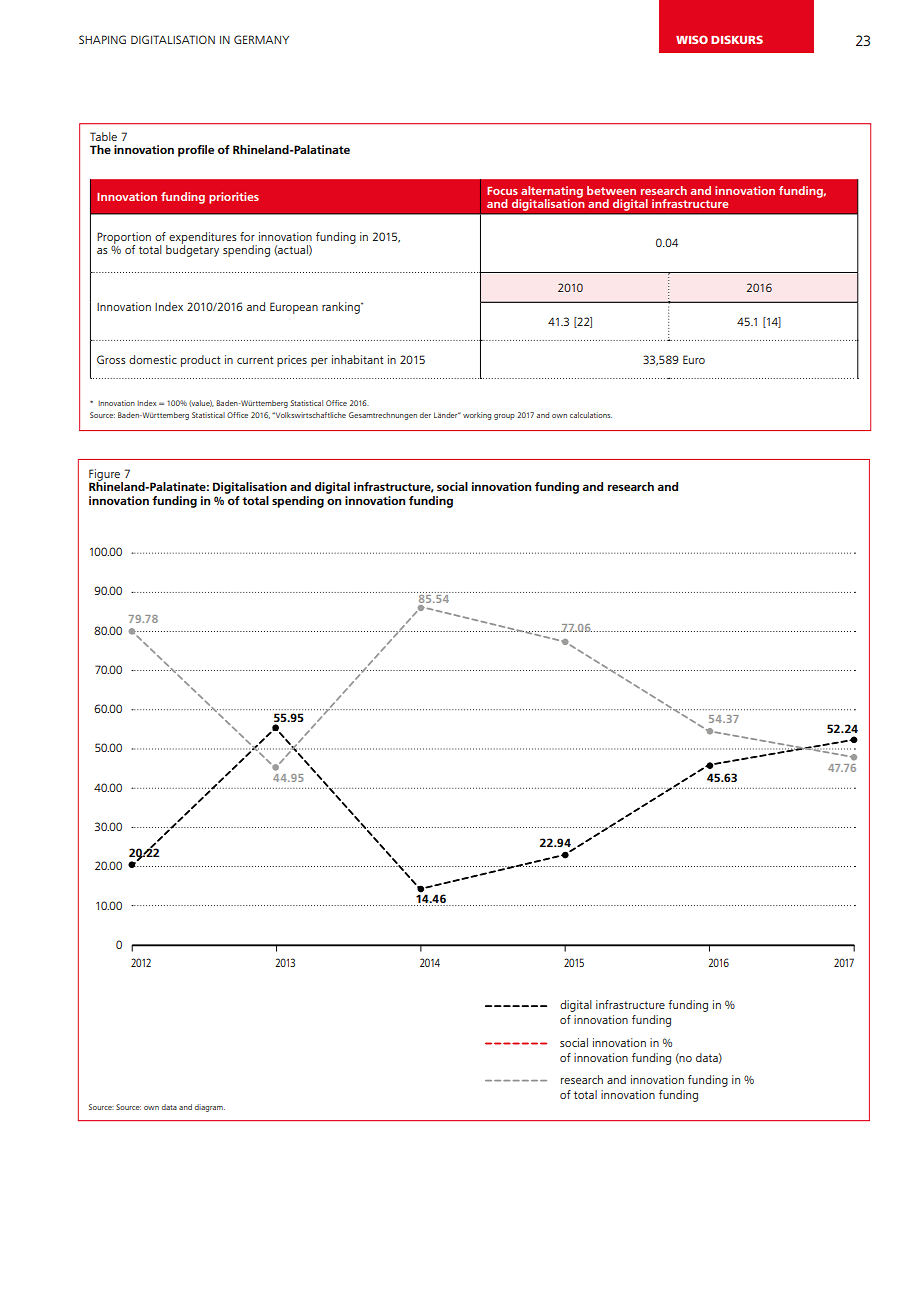 The image size is (924, 1308). I want to click on SHAPING, so click(102, 39).
